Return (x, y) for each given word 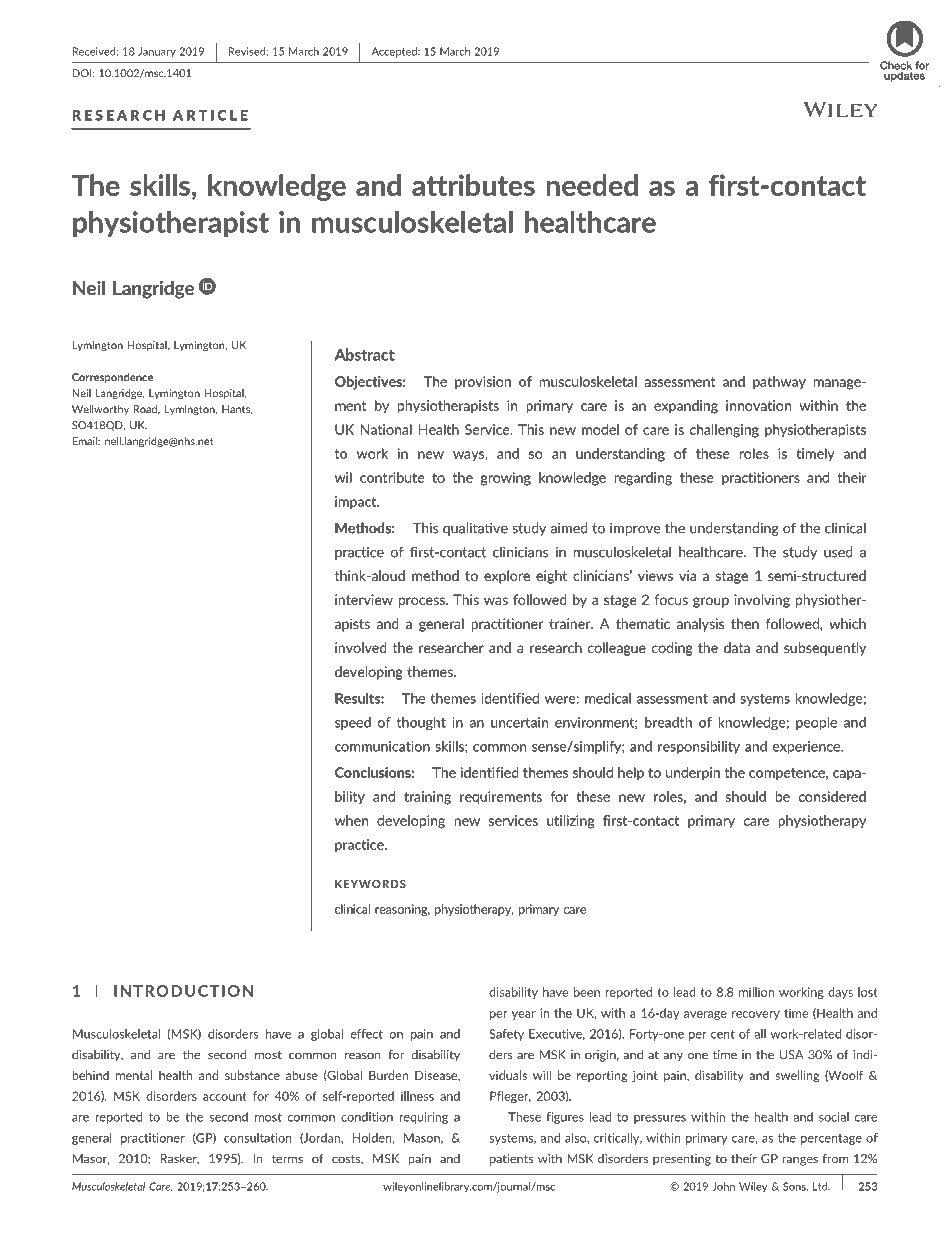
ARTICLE (210, 115)
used (838, 552)
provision (483, 382)
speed (353, 723)
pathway (779, 382)
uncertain (519, 722)
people (816, 723)
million (756, 992)
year (524, 1015)
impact (357, 502)
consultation (258, 1138)
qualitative (475, 529)
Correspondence (112, 378)
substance (252, 1075)
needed (592, 185)
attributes (473, 185)
